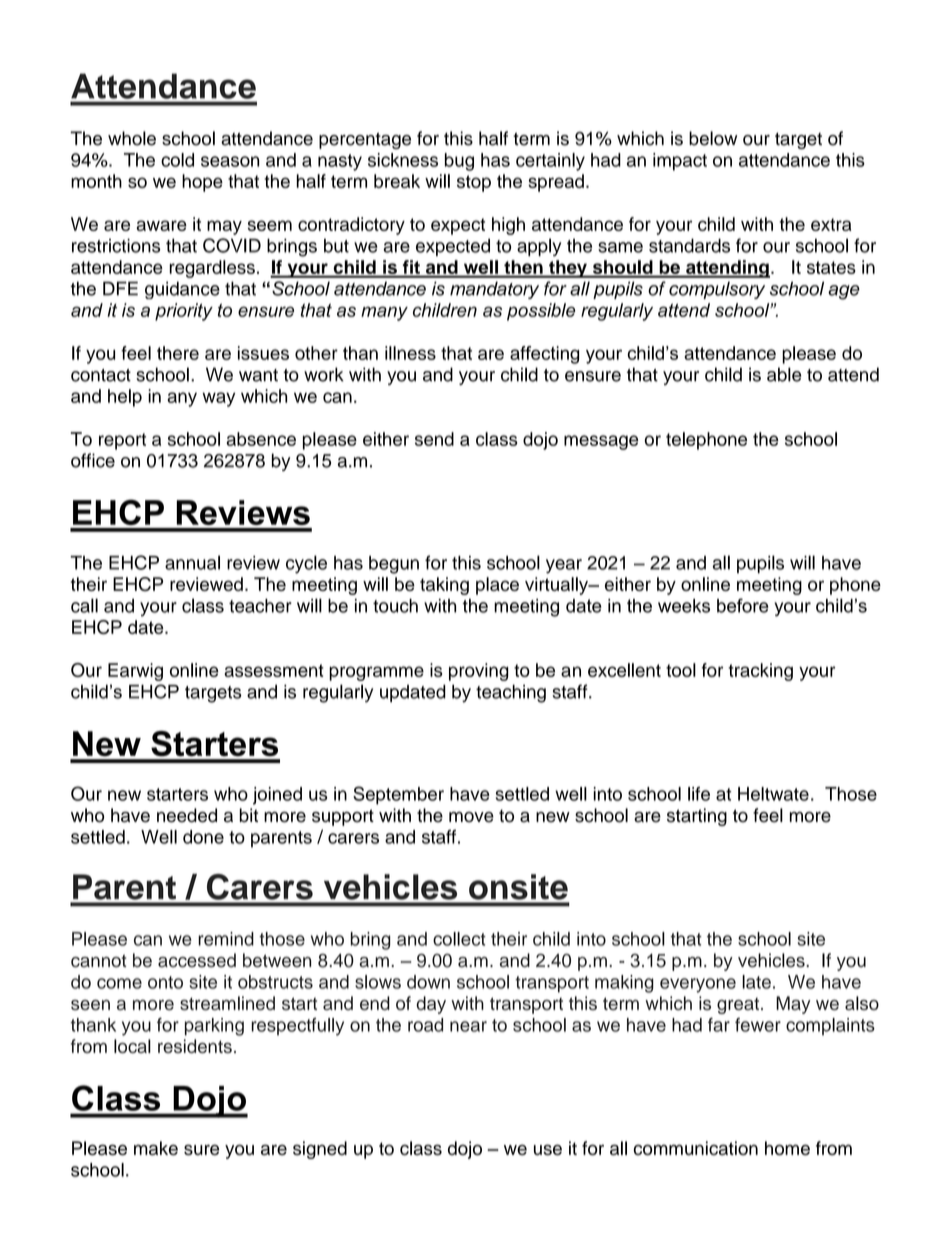 The height and width of the image is (1233, 952). I want to click on needed, so click(187, 815).
